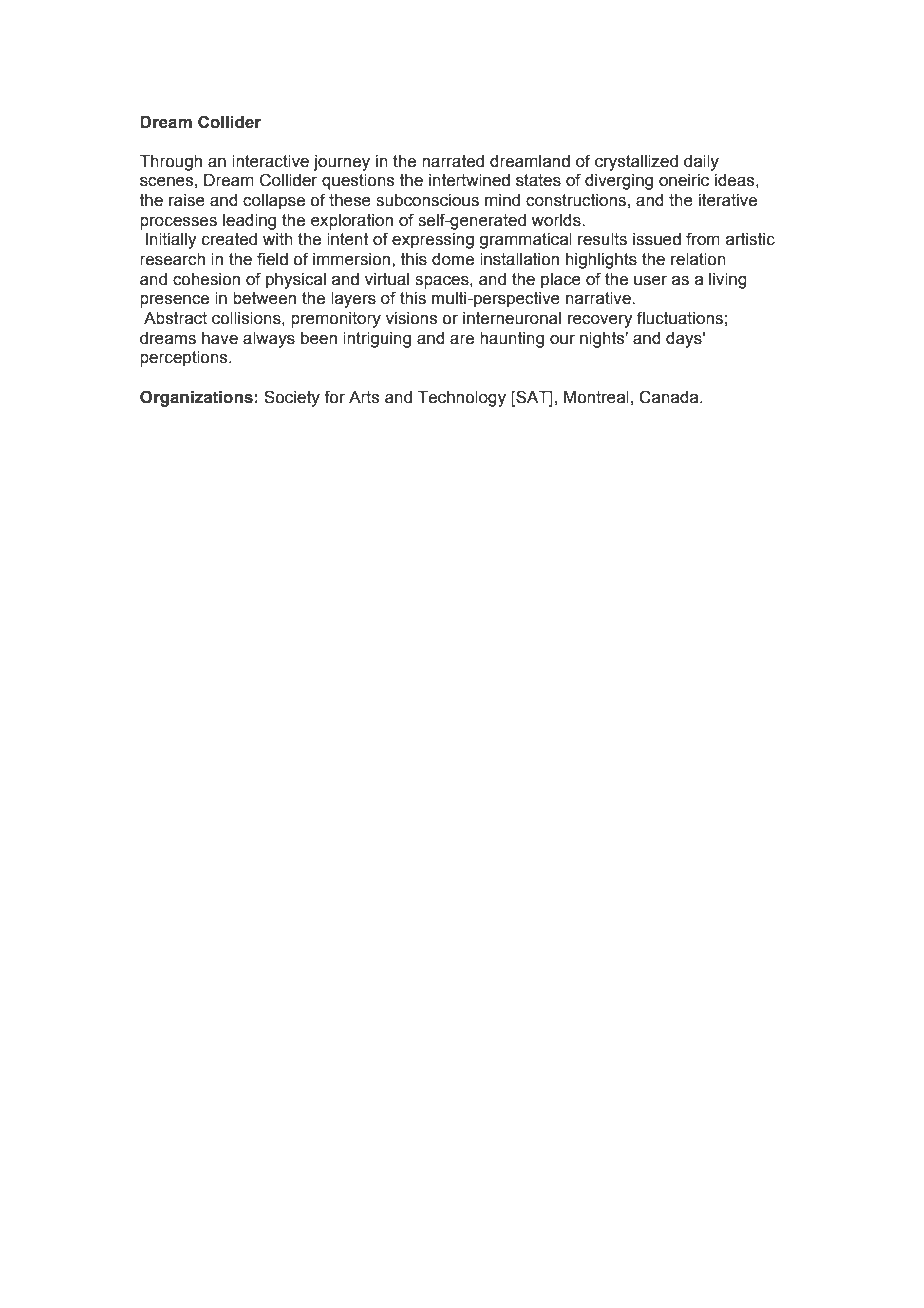 This page has height=1308, width=924. I want to click on issued, so click(657, 239).
